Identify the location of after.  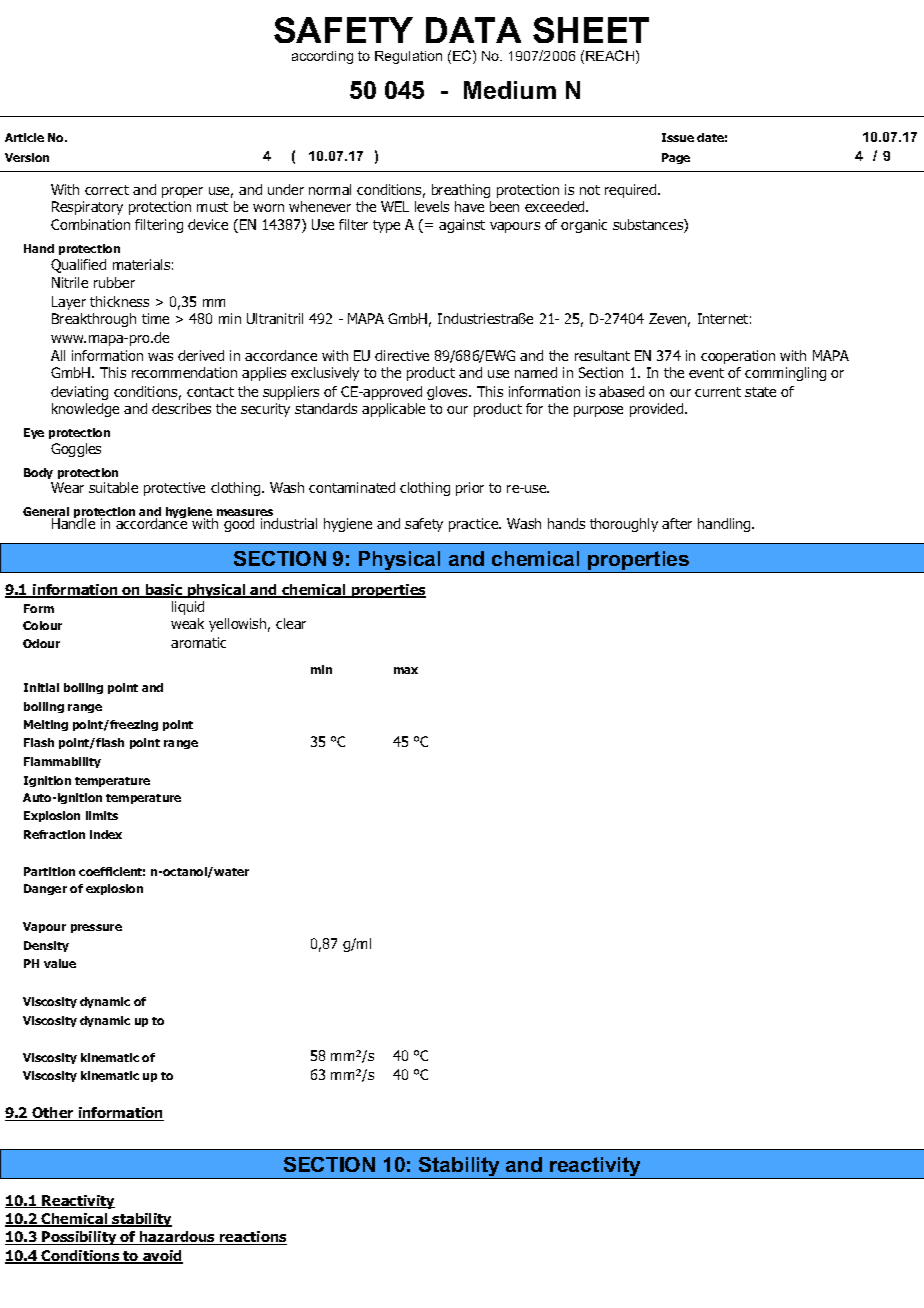
(677, 523).
